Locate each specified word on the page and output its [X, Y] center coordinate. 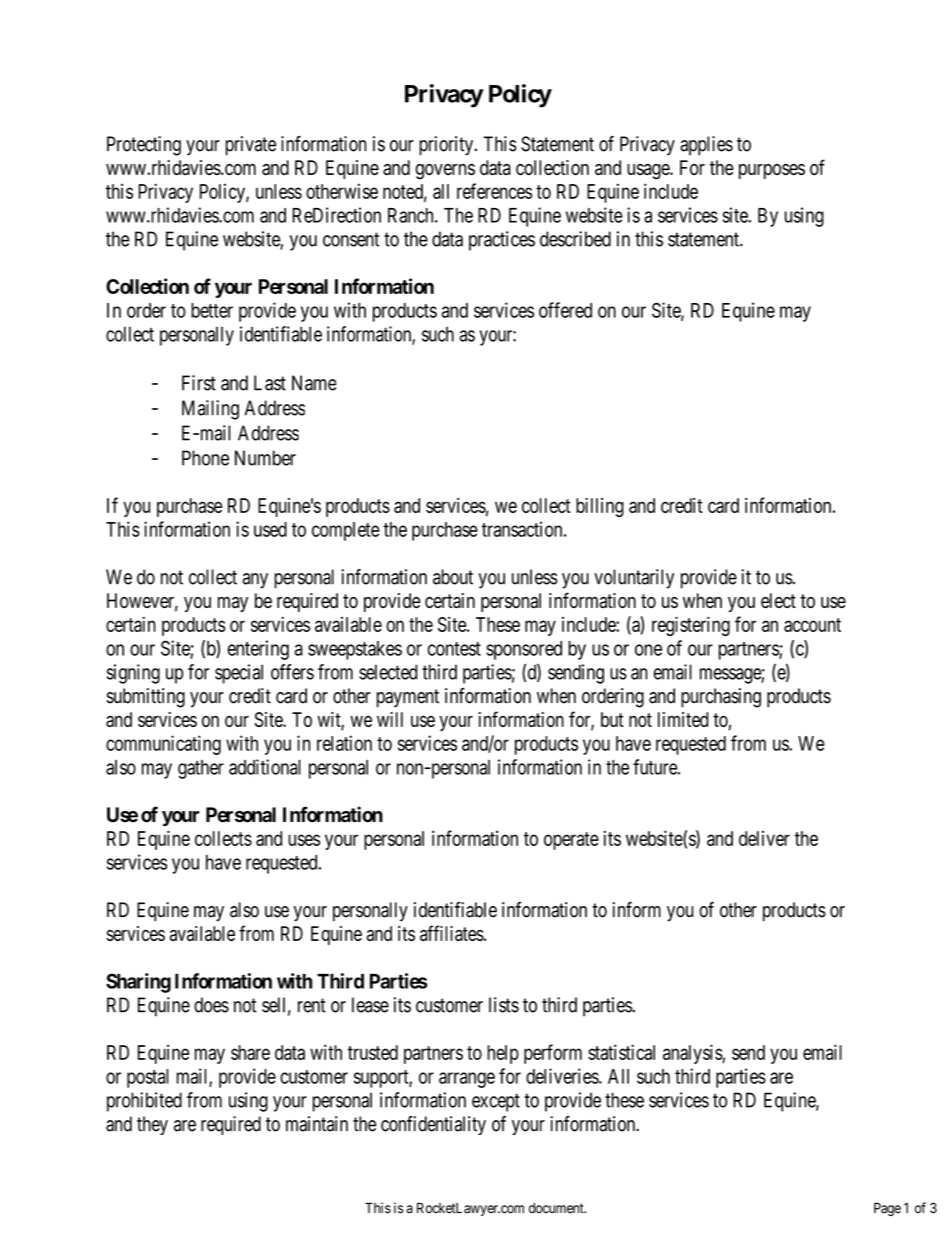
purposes [772, 171]
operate [571, 841]
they [152, 1125]
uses [304, 840]
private [251, 146]
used [270, 529]
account [812, 625]
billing [600, 507]
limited [683, 719]
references [494, 191]
